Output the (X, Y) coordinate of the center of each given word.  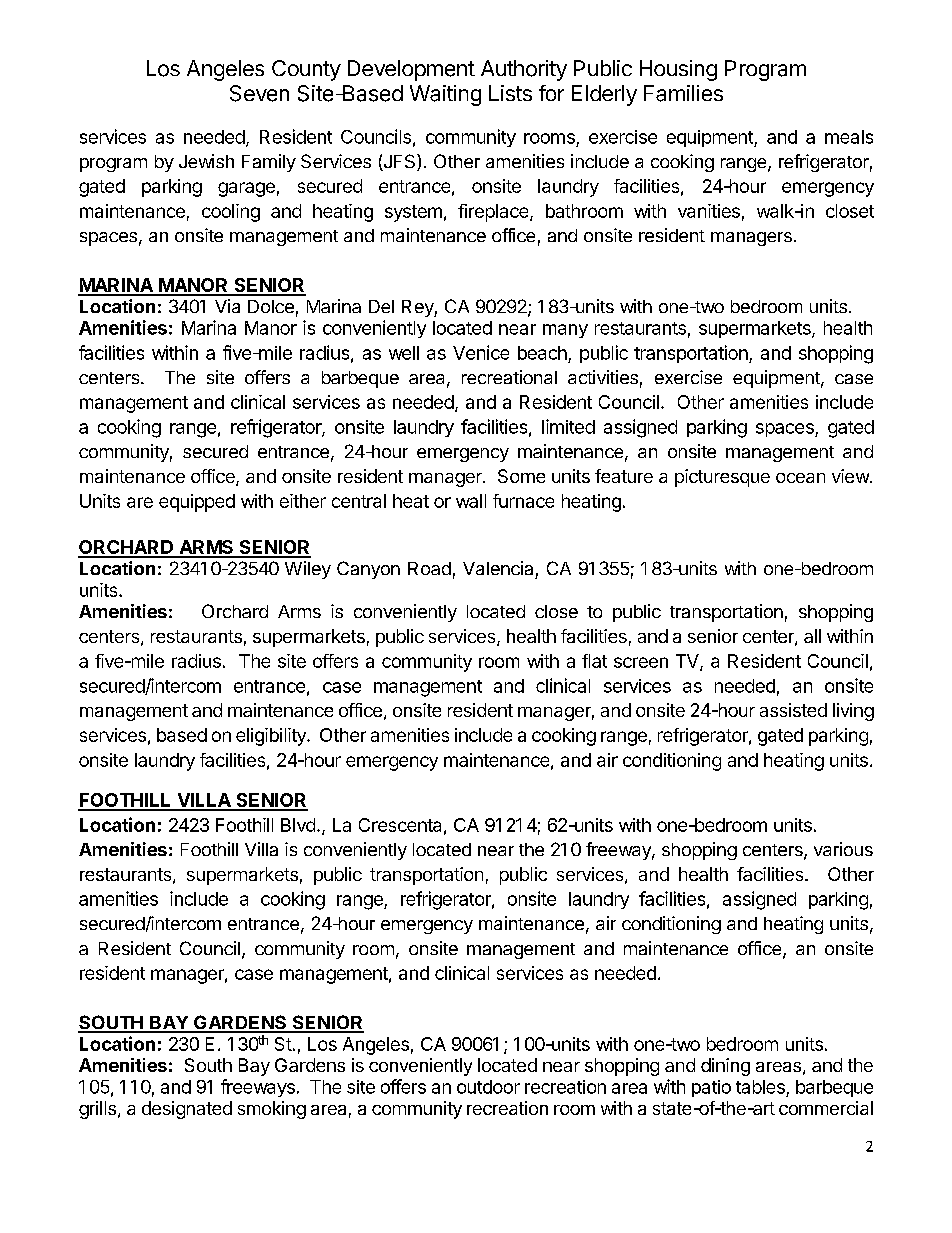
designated (187, 1110)
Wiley (308, 570)
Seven (259, 93)
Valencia (498, 568)
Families (683, 93)
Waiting (445, 95)
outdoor (488, 1087)
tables (760, 1087)
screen (641, 662)
